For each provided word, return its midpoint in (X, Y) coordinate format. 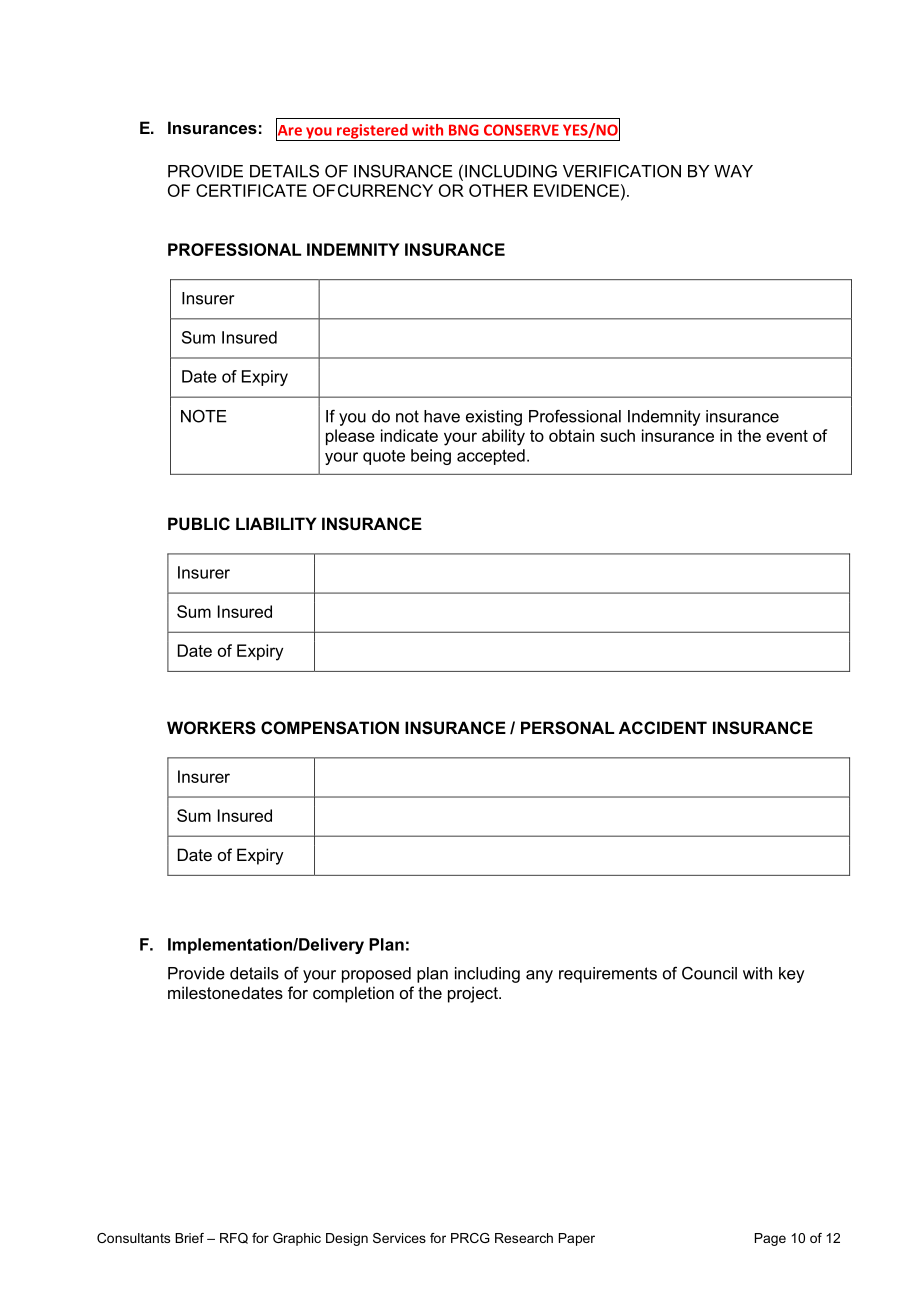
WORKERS (211, 728)
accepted (491, 457)
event (787, 436)
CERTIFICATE (251, 190)
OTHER (498, 190)
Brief (189, 1238)
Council (709, 973)
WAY (733, 171)
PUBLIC (199, 523)
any (539, 976)
